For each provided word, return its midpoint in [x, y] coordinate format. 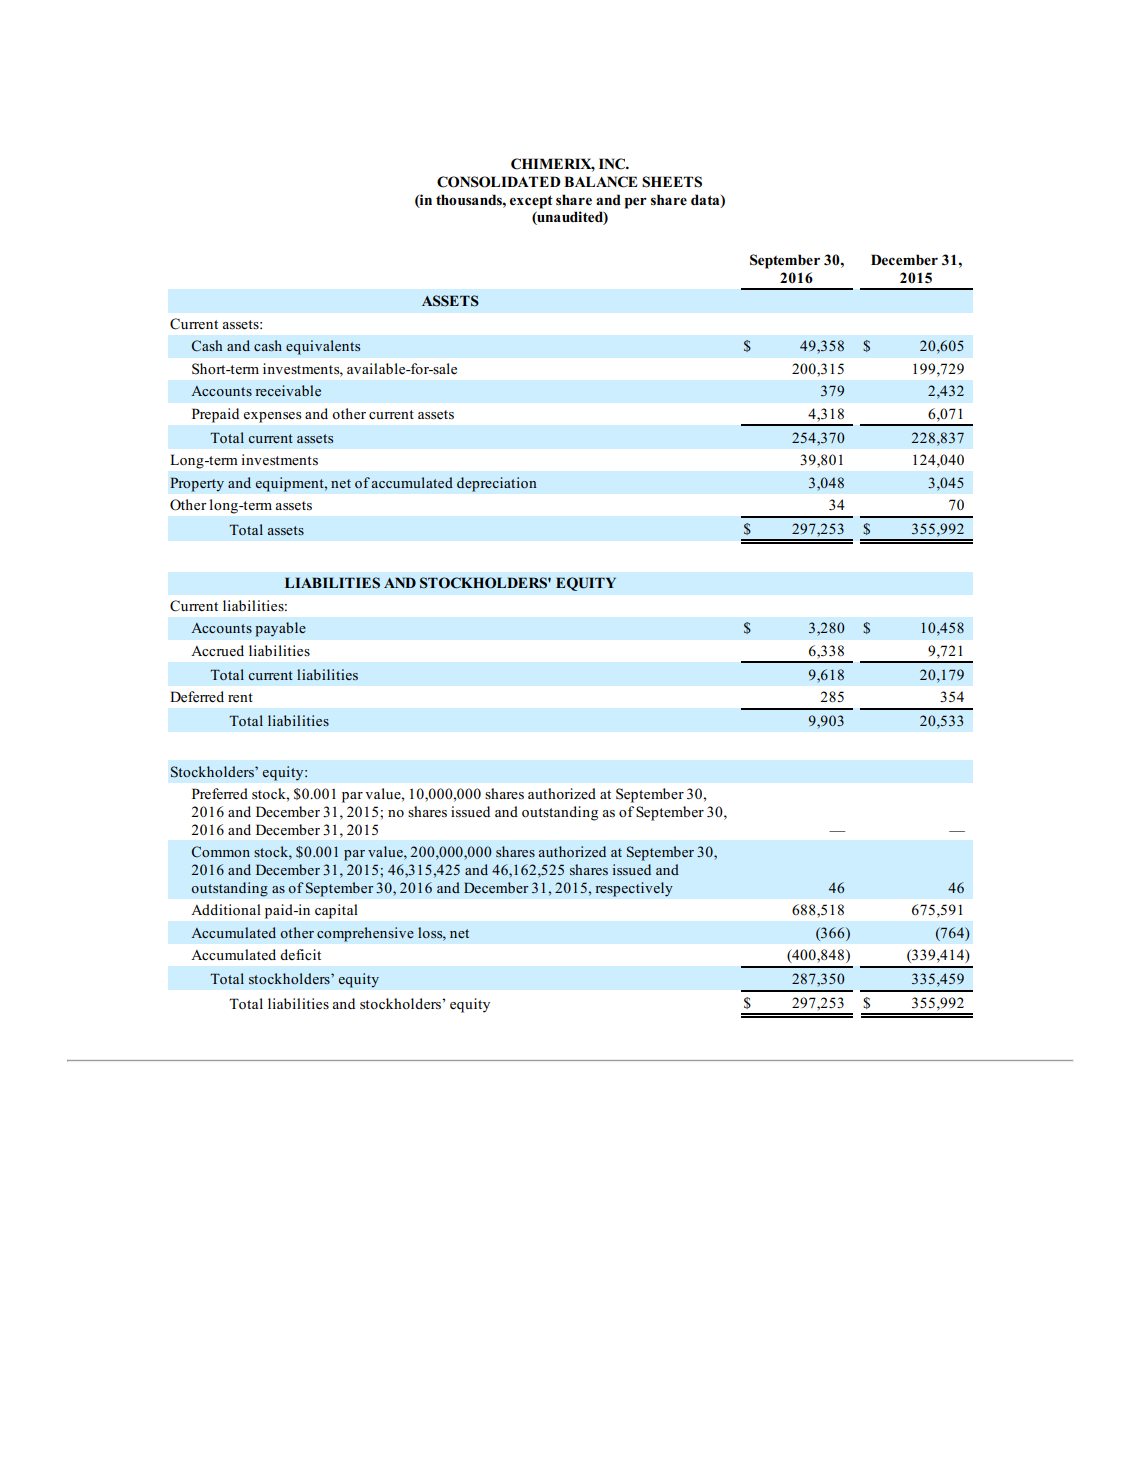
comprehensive [365, 934]
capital [336, 911]
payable [280, 629]
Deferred [197, 697]
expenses [272, 417]
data [706, 200]
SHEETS [672, 182]
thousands [470, 199]
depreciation [497, 484]
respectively [634, 889]
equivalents [323, 347]
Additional [226, 910]
